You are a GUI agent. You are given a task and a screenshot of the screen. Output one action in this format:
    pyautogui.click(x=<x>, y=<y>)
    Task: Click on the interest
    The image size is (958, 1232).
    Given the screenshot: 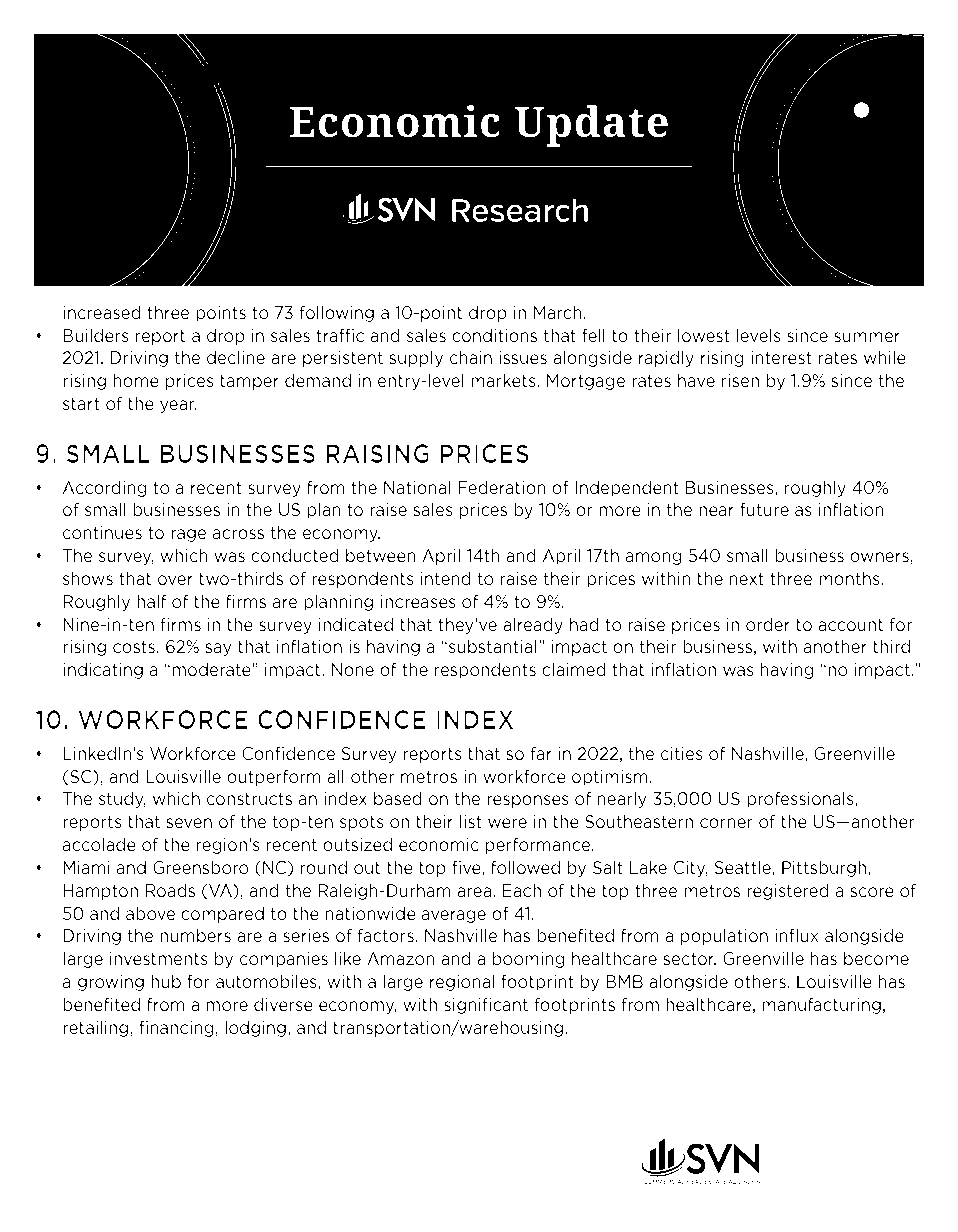 What is the action you would take?
    pyautogui.click(x=781, y=358)
